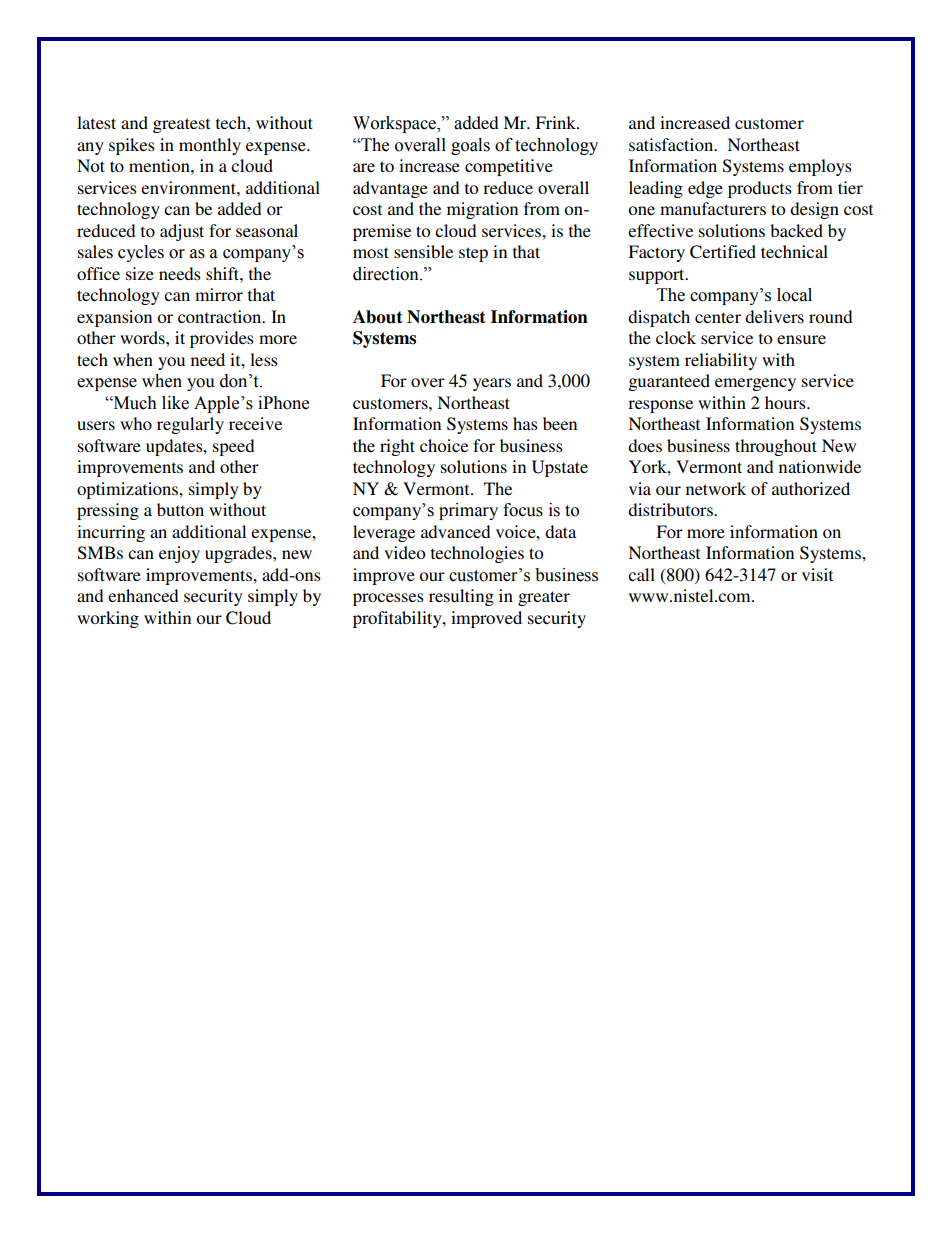  Describe the element at coordinates (672, 144) in the page. I see `satisfaction` at that location.
